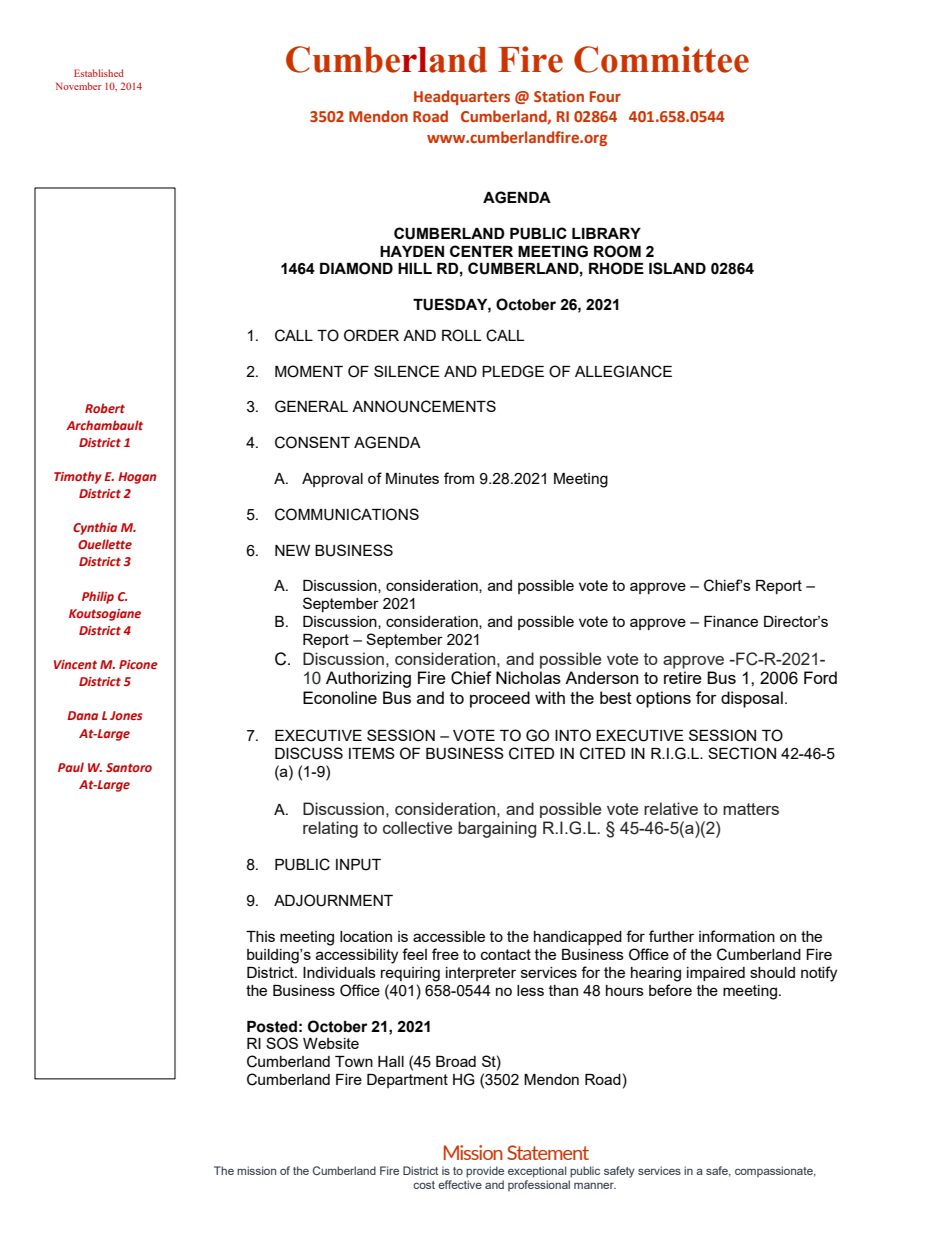 This screenshot has width=952, height=1233. What do you see at coordinates (460, 1184) in the screenshot?
I see `effective` at bounding box center [460, 1184].
